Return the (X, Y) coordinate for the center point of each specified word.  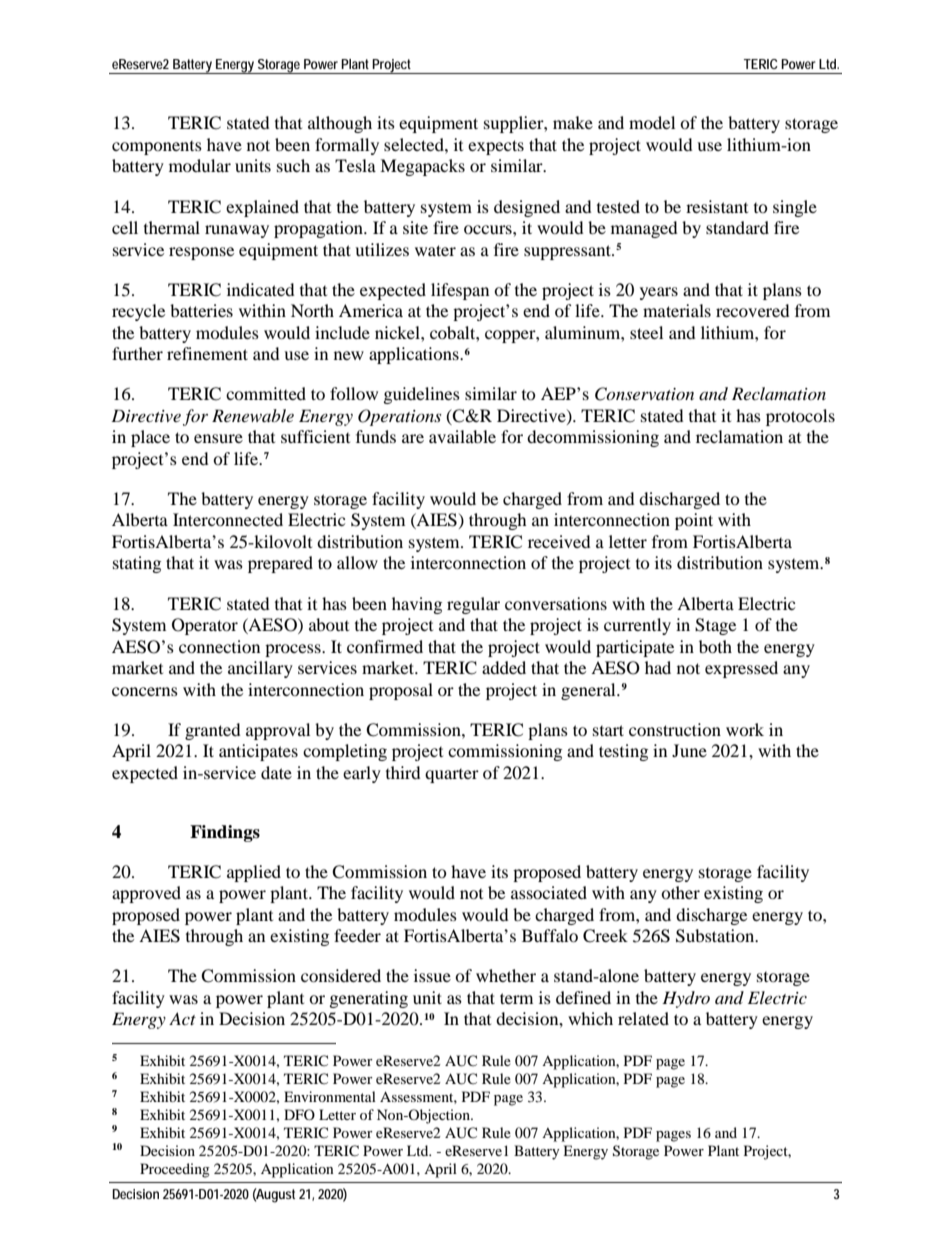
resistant (717, 206)
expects (496, 147)
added (504, 667)
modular (200, 165)
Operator (205, 626)
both (715, 646)
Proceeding (175, 1170)
